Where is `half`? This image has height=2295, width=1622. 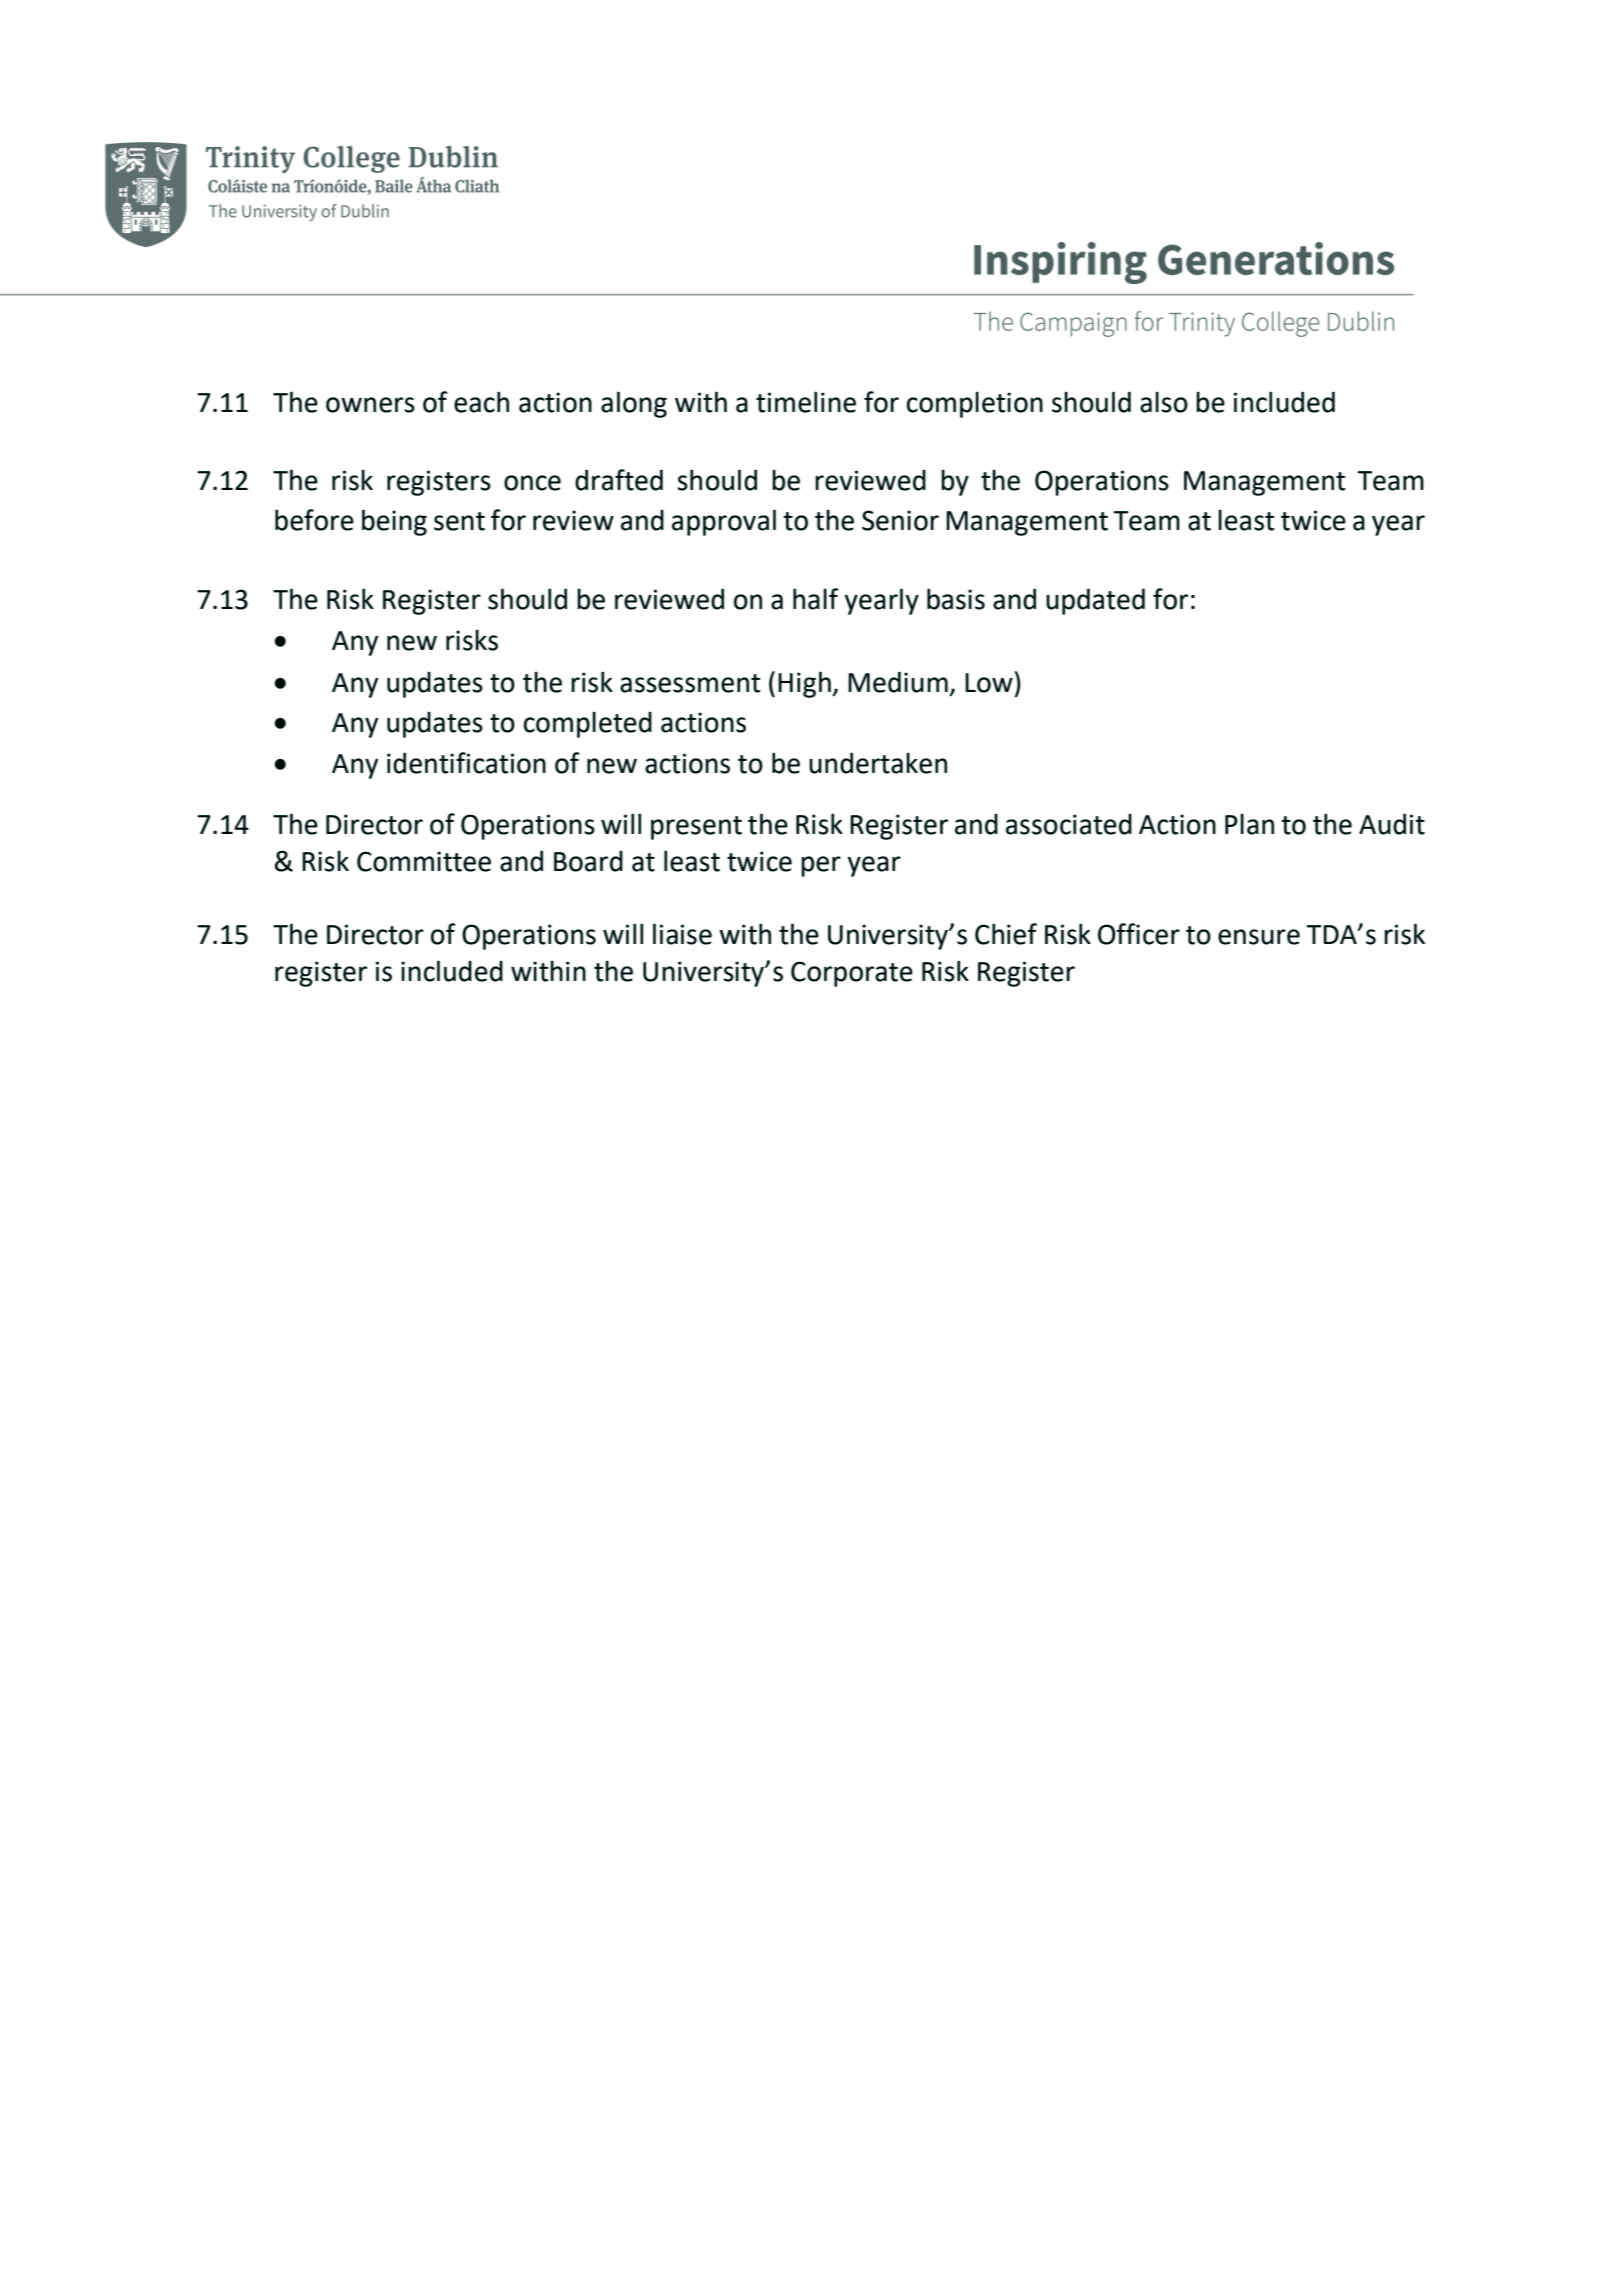 half is located at coordinates (816, 599).
